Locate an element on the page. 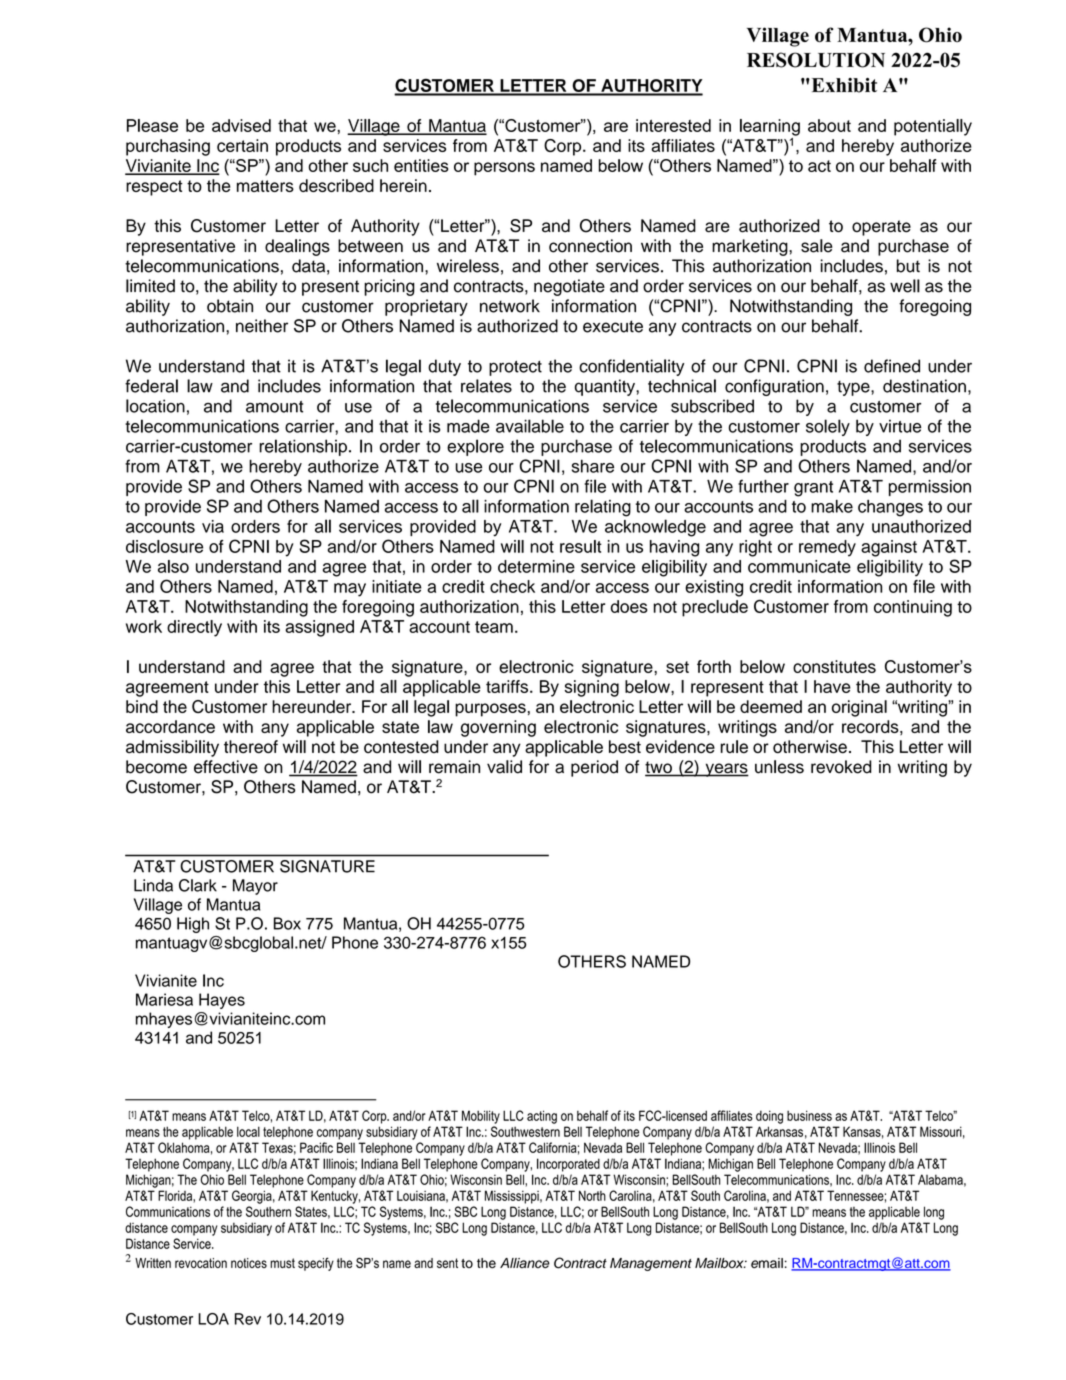 This page has width=1066, height=1380. persons is located at coordinates (504, 169).
